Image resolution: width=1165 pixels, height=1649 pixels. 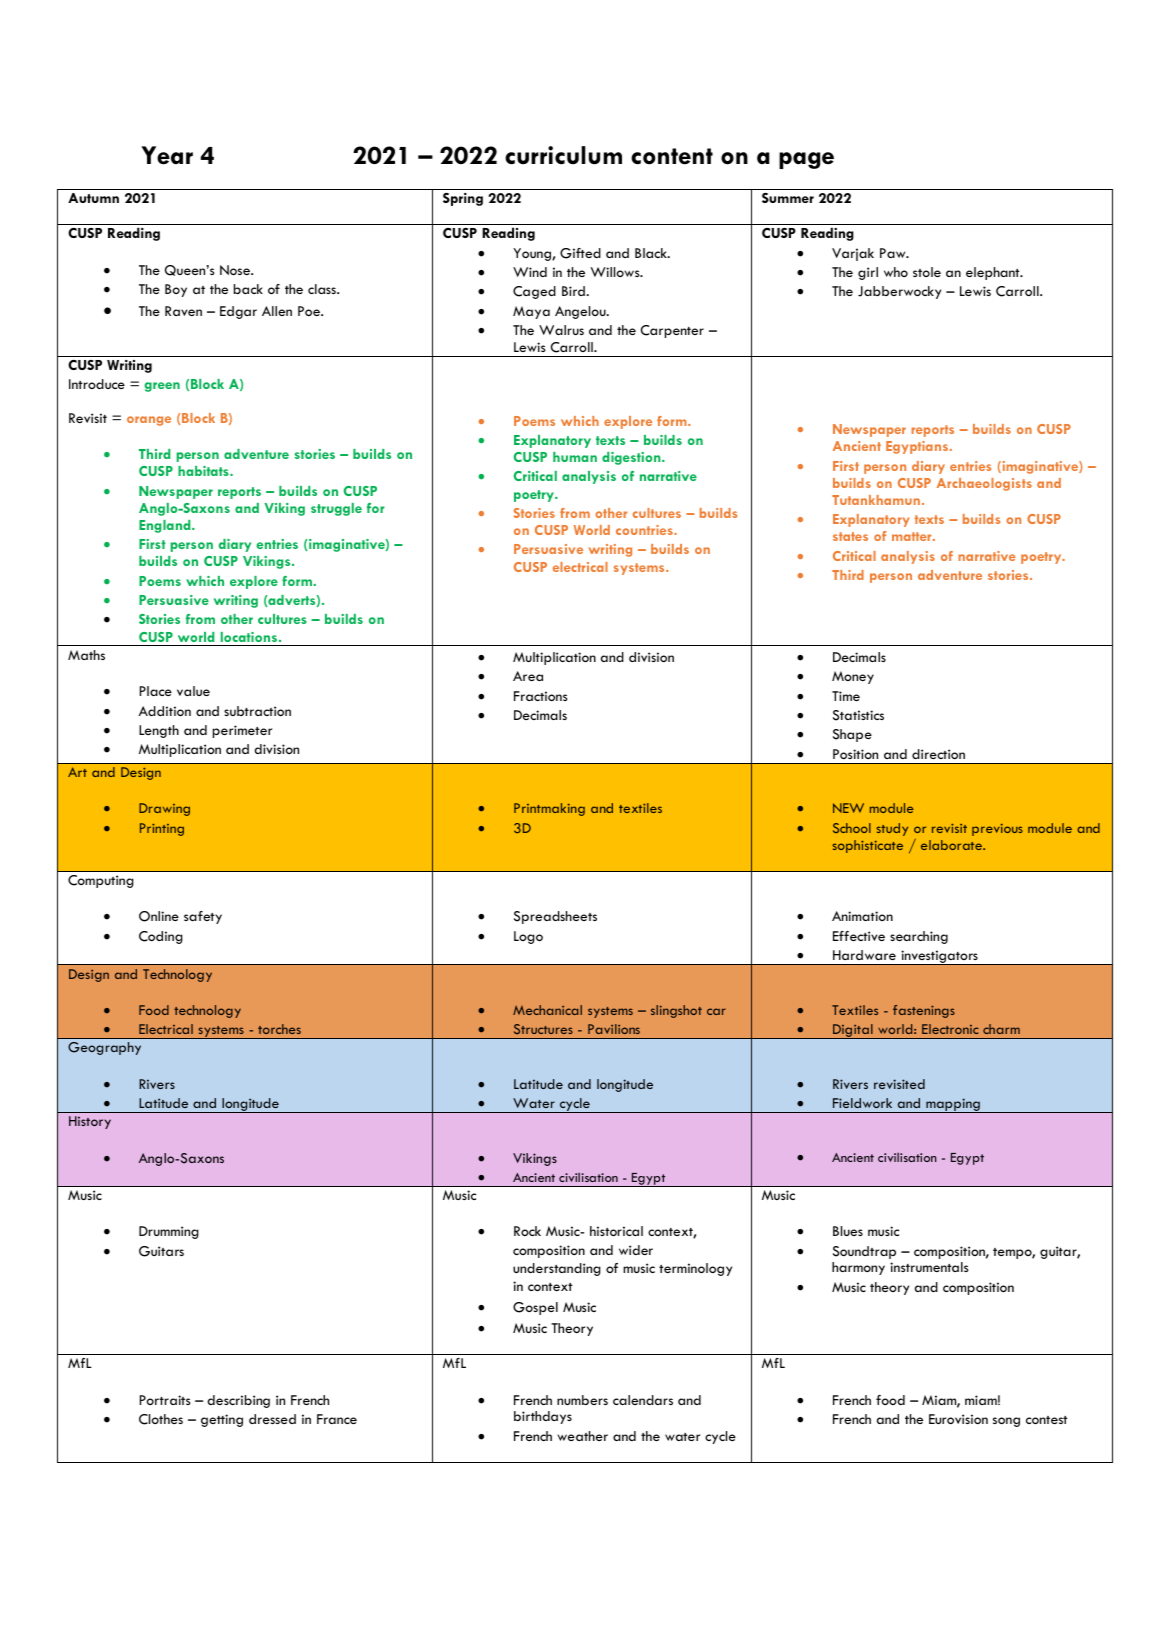 What do you see at coordinates (547, 1010) in the screenshot?
I see `Mechanical` at bounding box center [547, 1010].
